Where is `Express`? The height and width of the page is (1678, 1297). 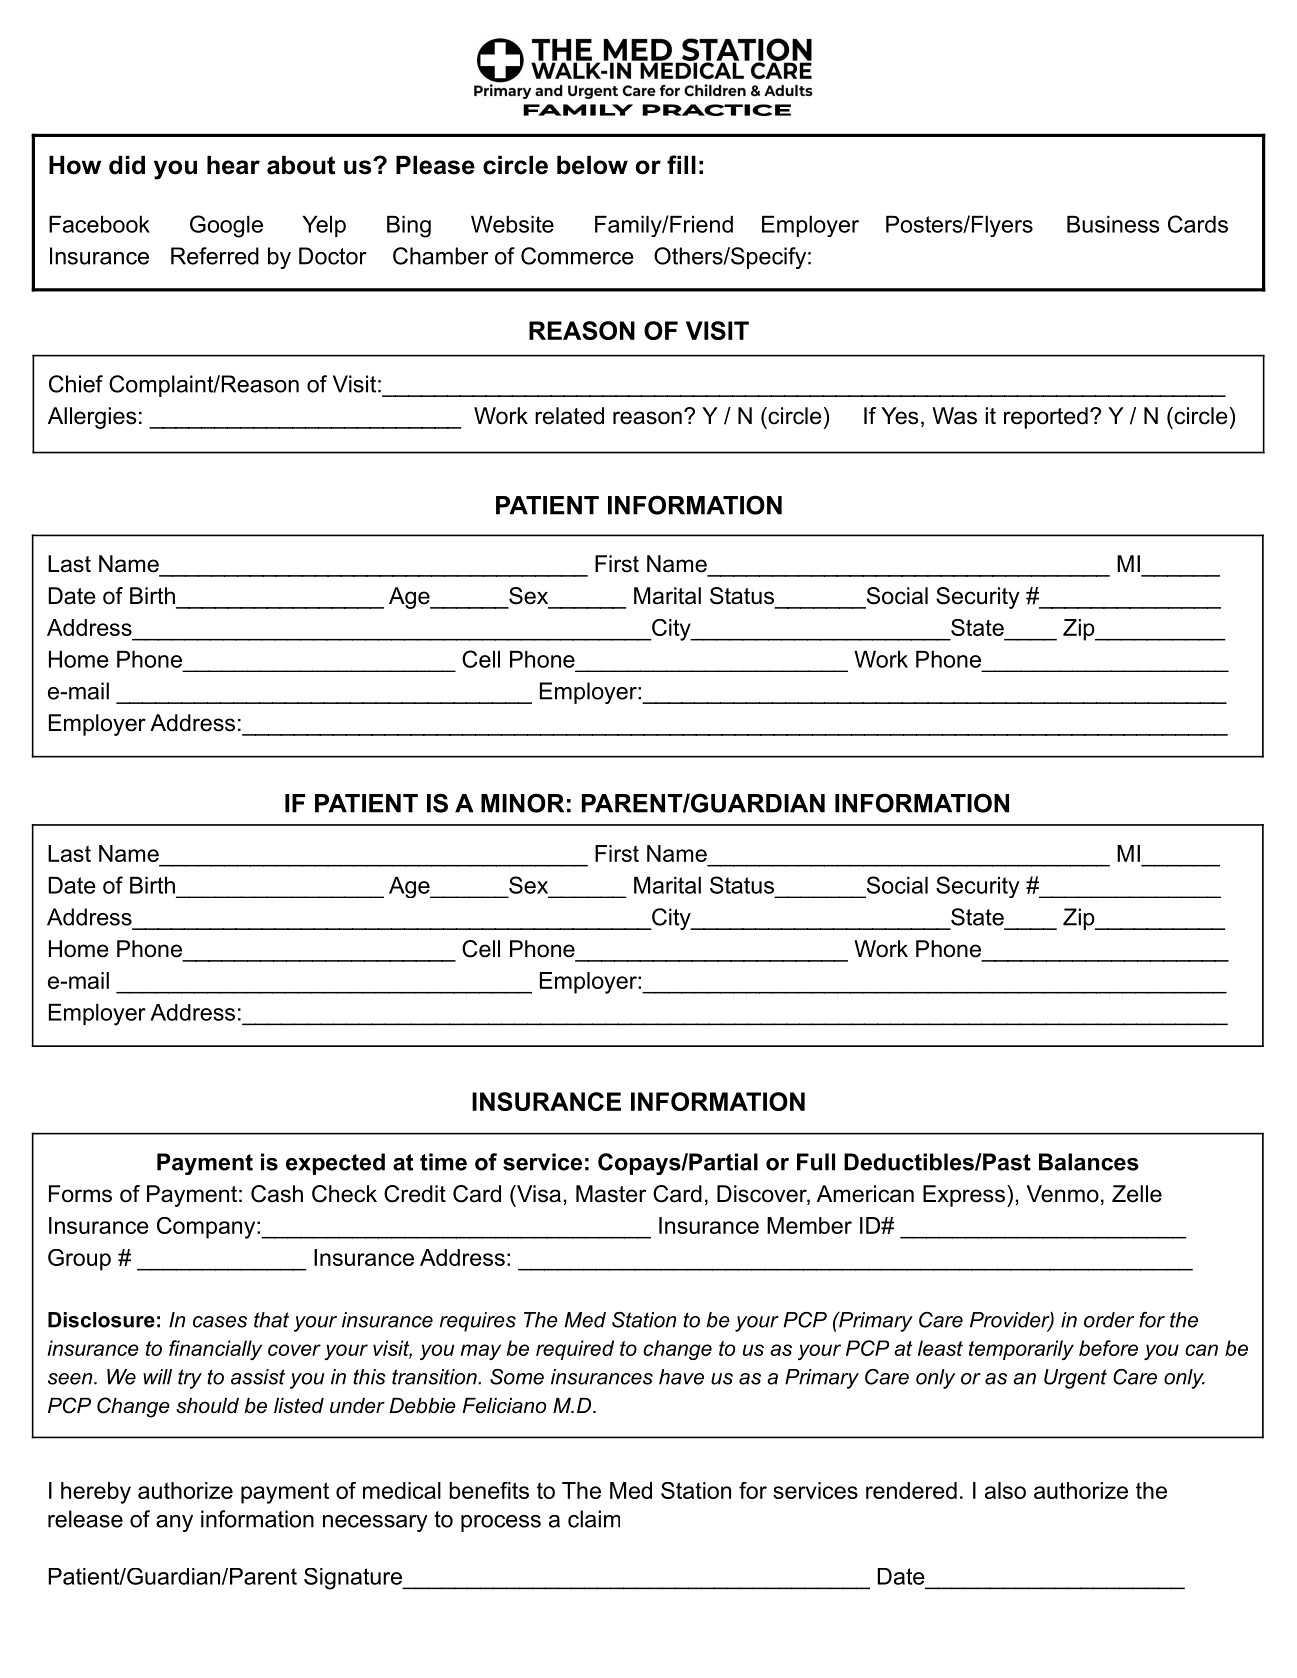 Express is located at coordinates (964, 1196).
